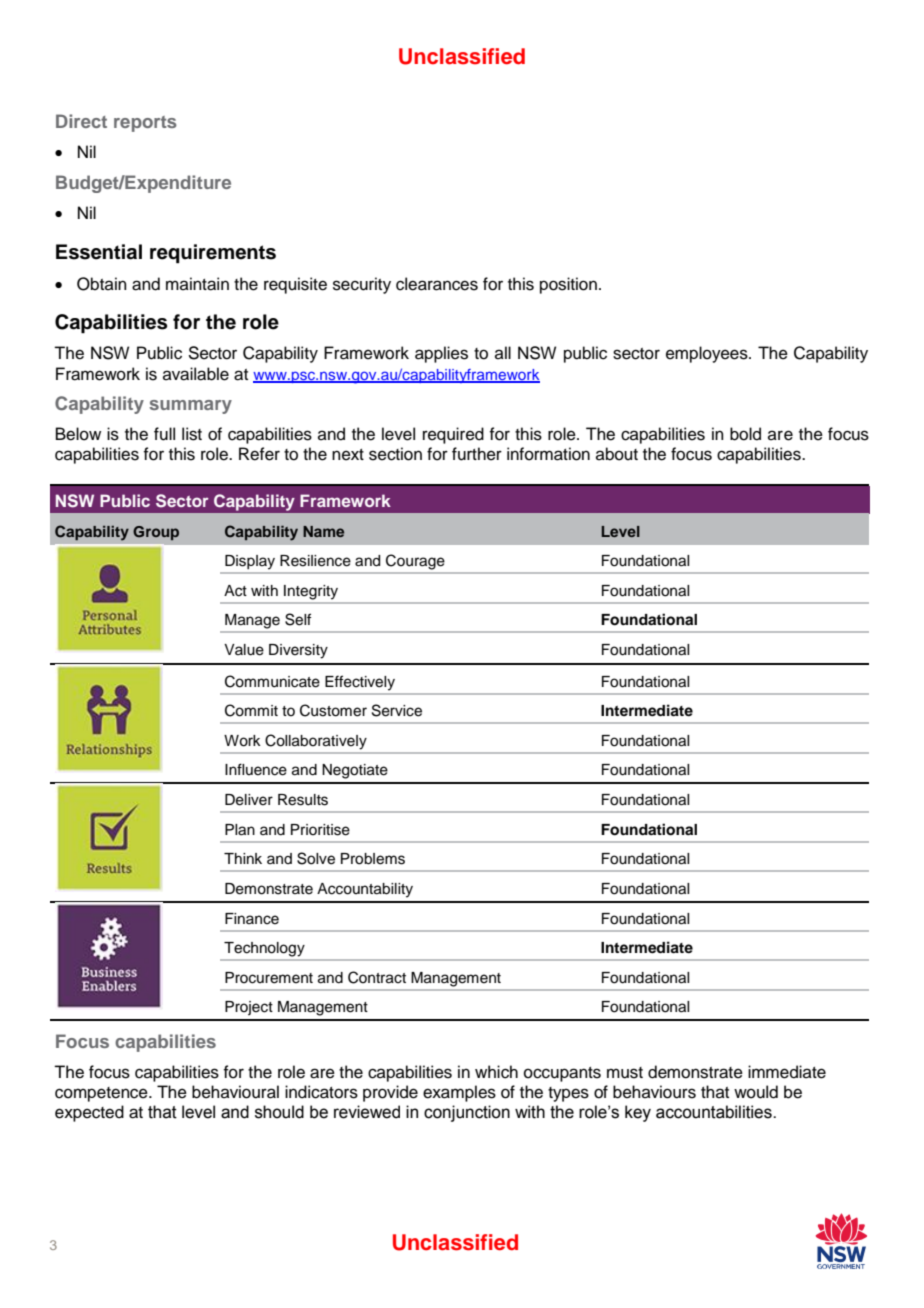 Image resolution: width=924 pixels, height=1308 pixels. Describe the element at coordinates (102, 1094) in the page. I see `competence` at that location.
